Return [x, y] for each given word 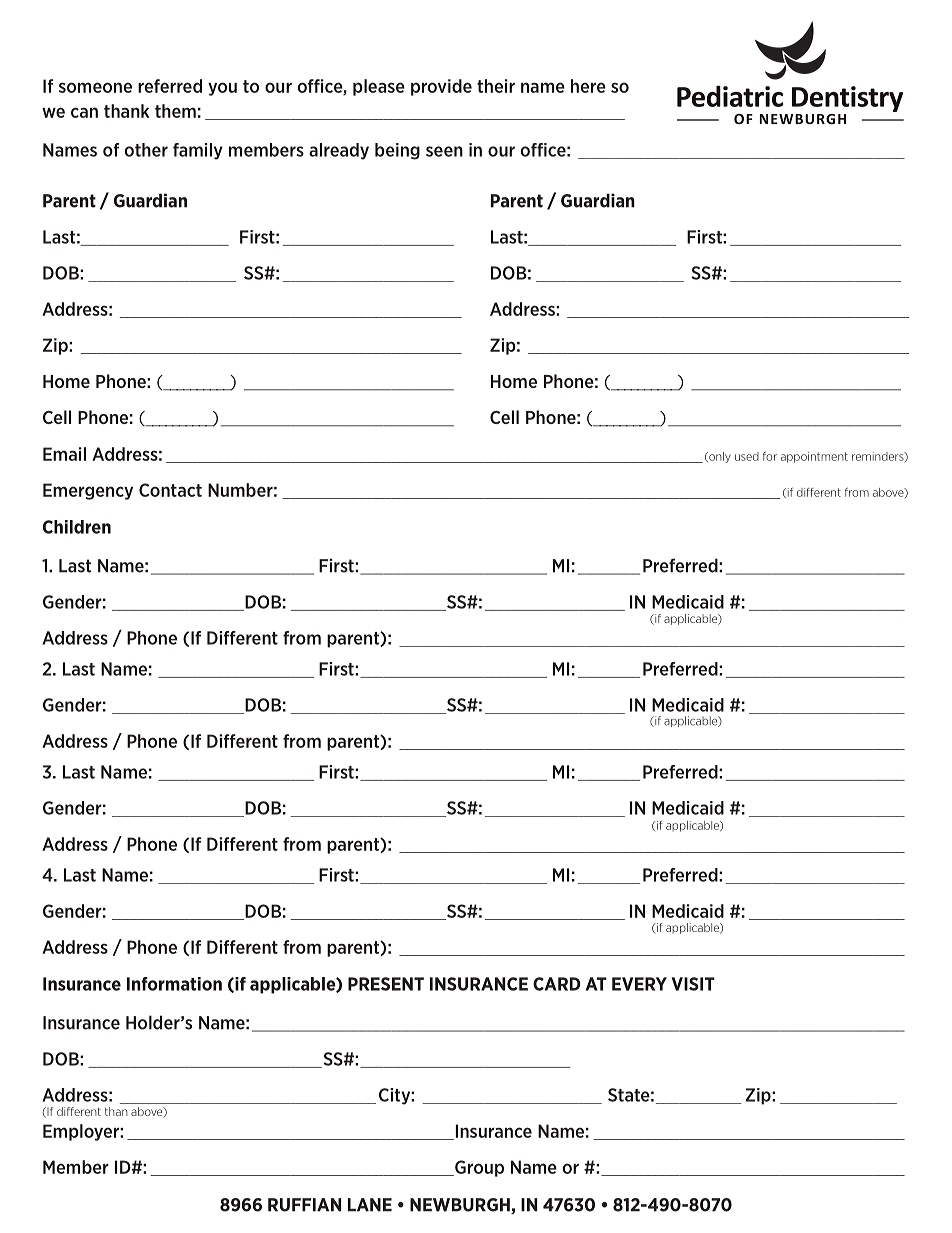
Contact [170, 490]
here [588, 86]
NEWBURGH [461, 1206]
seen [444, 151]
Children [77, 527]
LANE [370, 1205]
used [747, 456]
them [175, 111]
